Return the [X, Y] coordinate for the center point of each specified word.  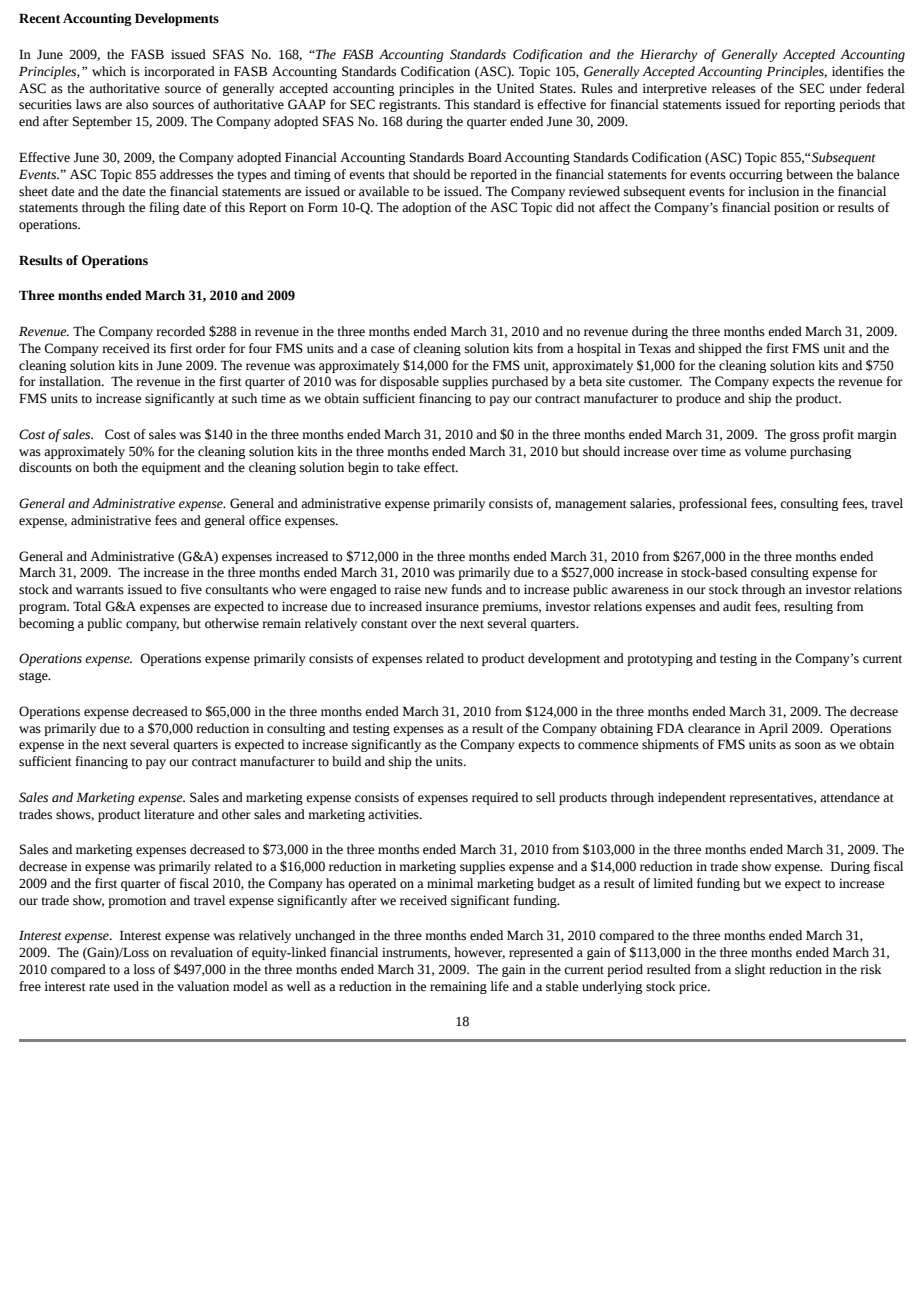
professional [713, 504]
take [408, 467]
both [105, 467]
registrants [409, 105]
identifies [858, 71]
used [126, 986]
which [109, 71]
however [479, 953]
